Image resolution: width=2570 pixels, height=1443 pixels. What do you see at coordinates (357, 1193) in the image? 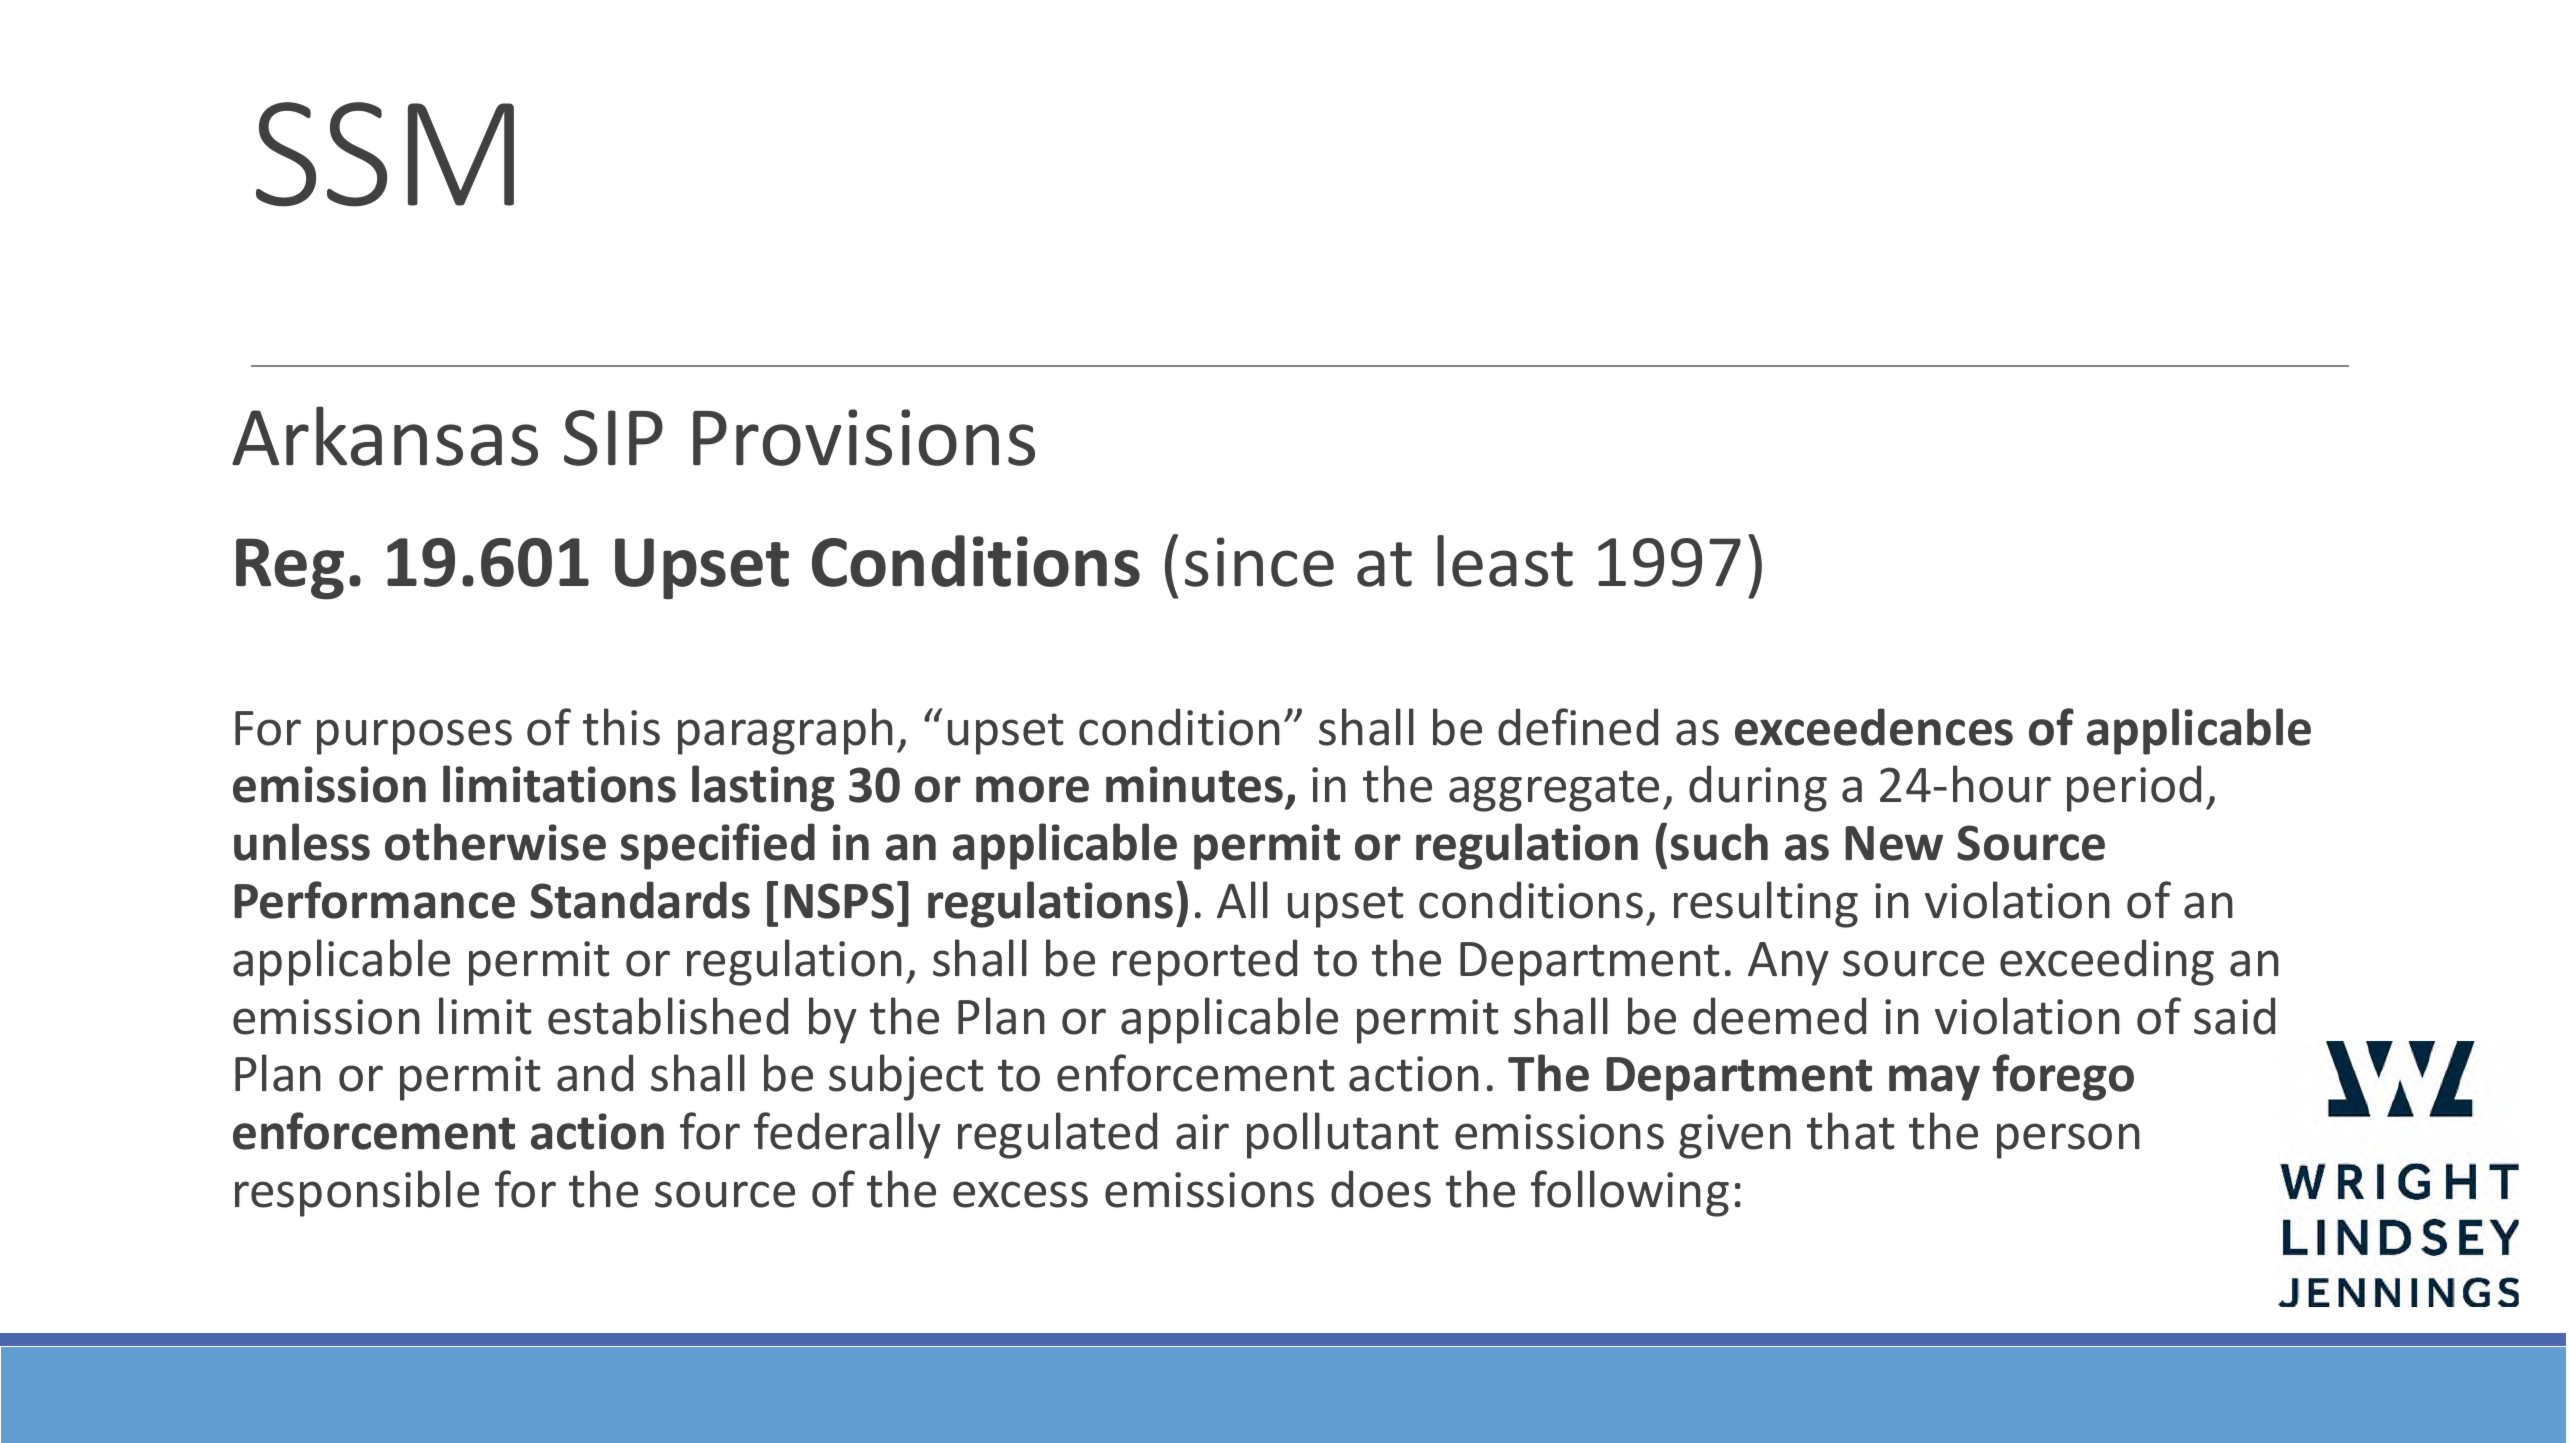
I see `responsible` at bounding box center [357, 1193].
